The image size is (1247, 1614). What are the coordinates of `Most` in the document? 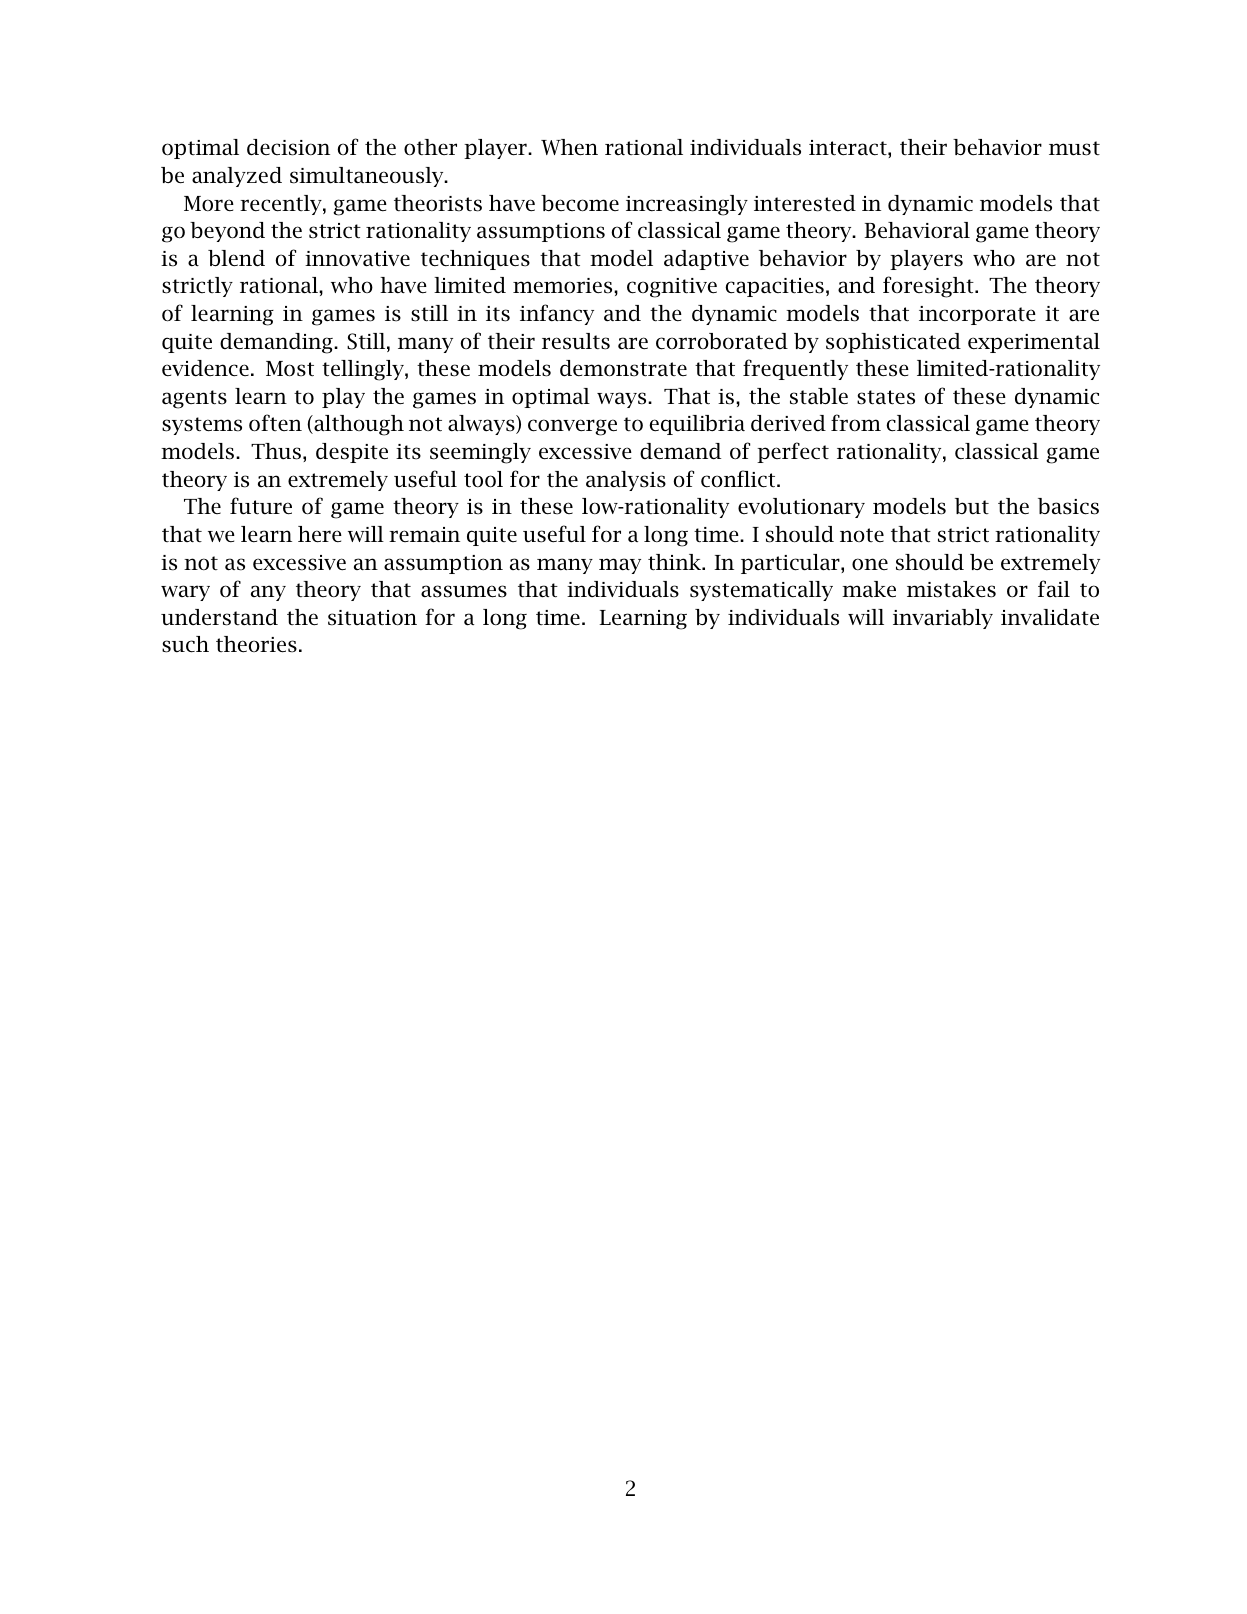 It's located at (290, 369).
